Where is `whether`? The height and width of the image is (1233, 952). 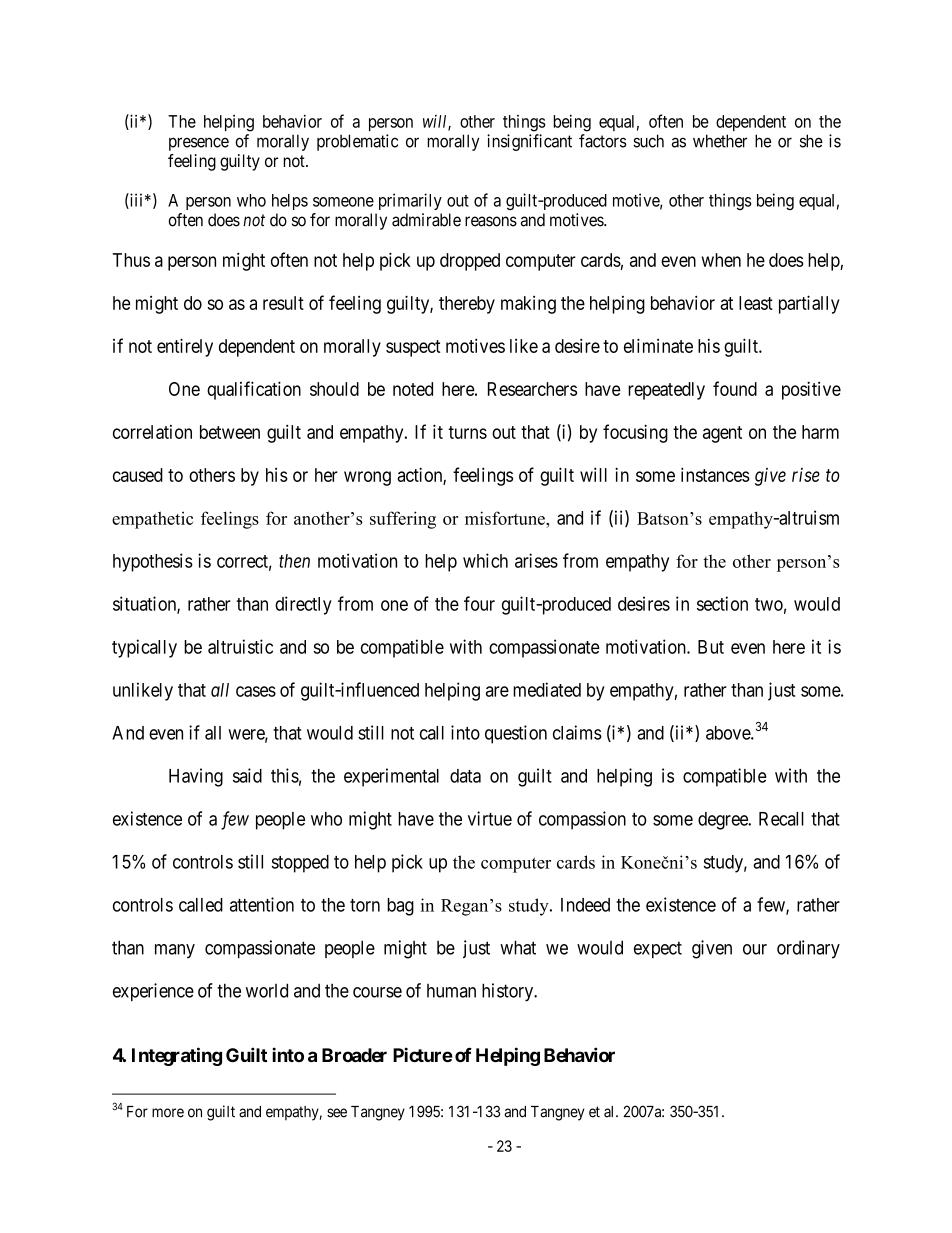
whether is located at coordinates (720, 141).
